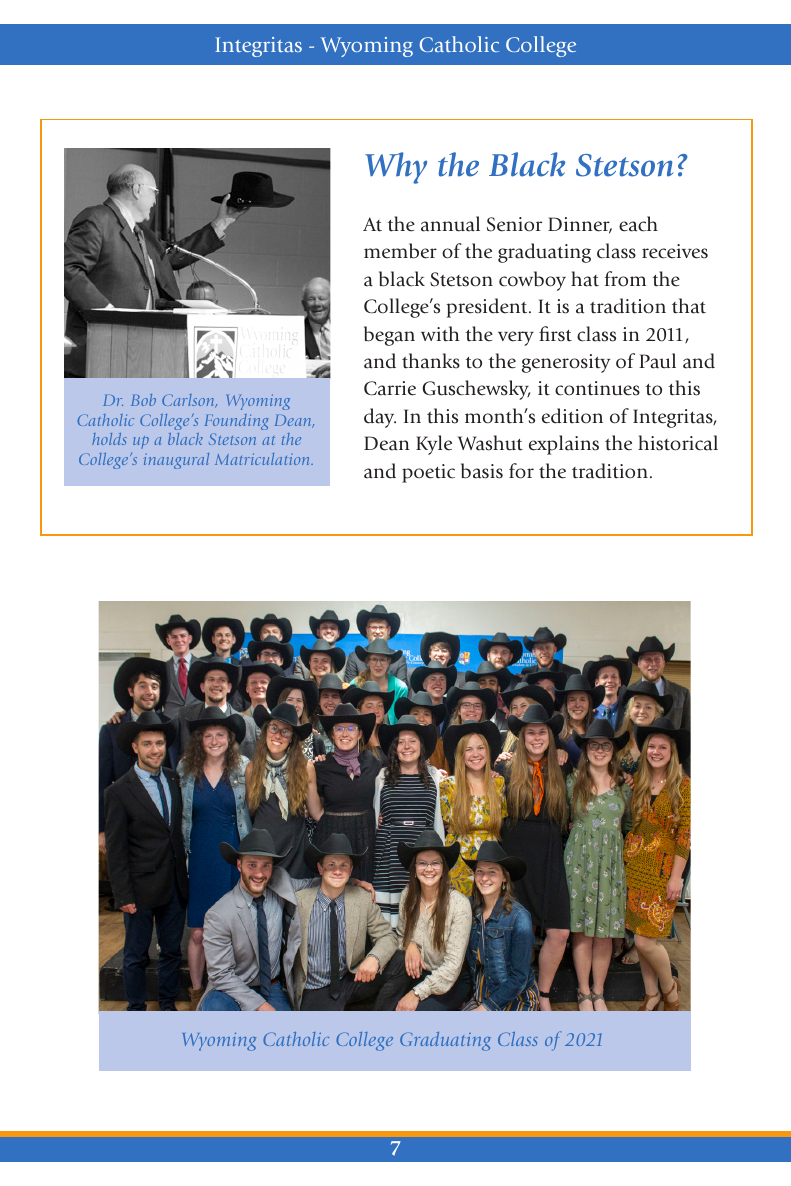  I want to click on thanks, so click(431, 361).
